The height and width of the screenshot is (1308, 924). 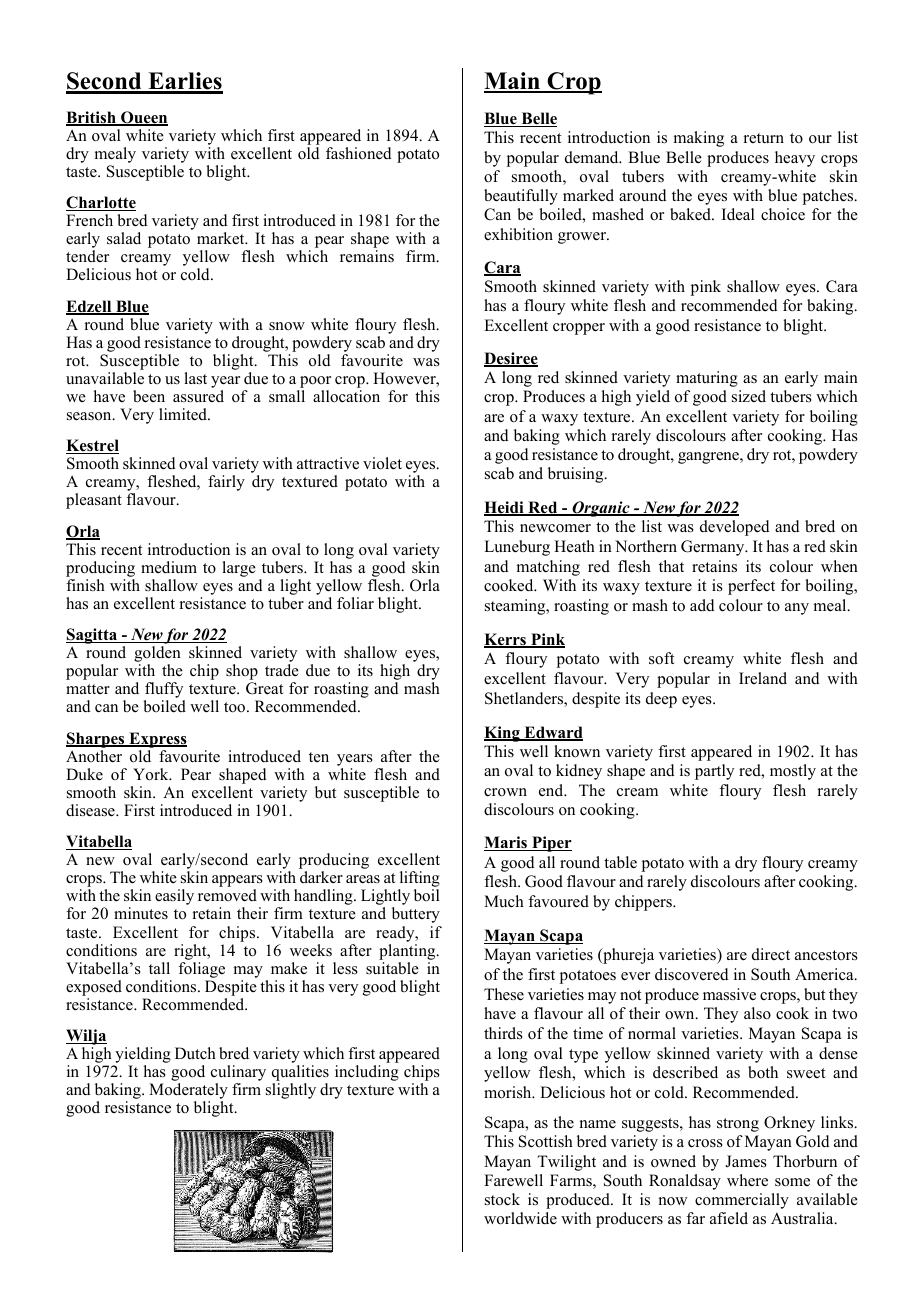 What do you see at coordinates (521, 197) in the screenshot?
I see `beautifully` at bounding box center [521, 197].
